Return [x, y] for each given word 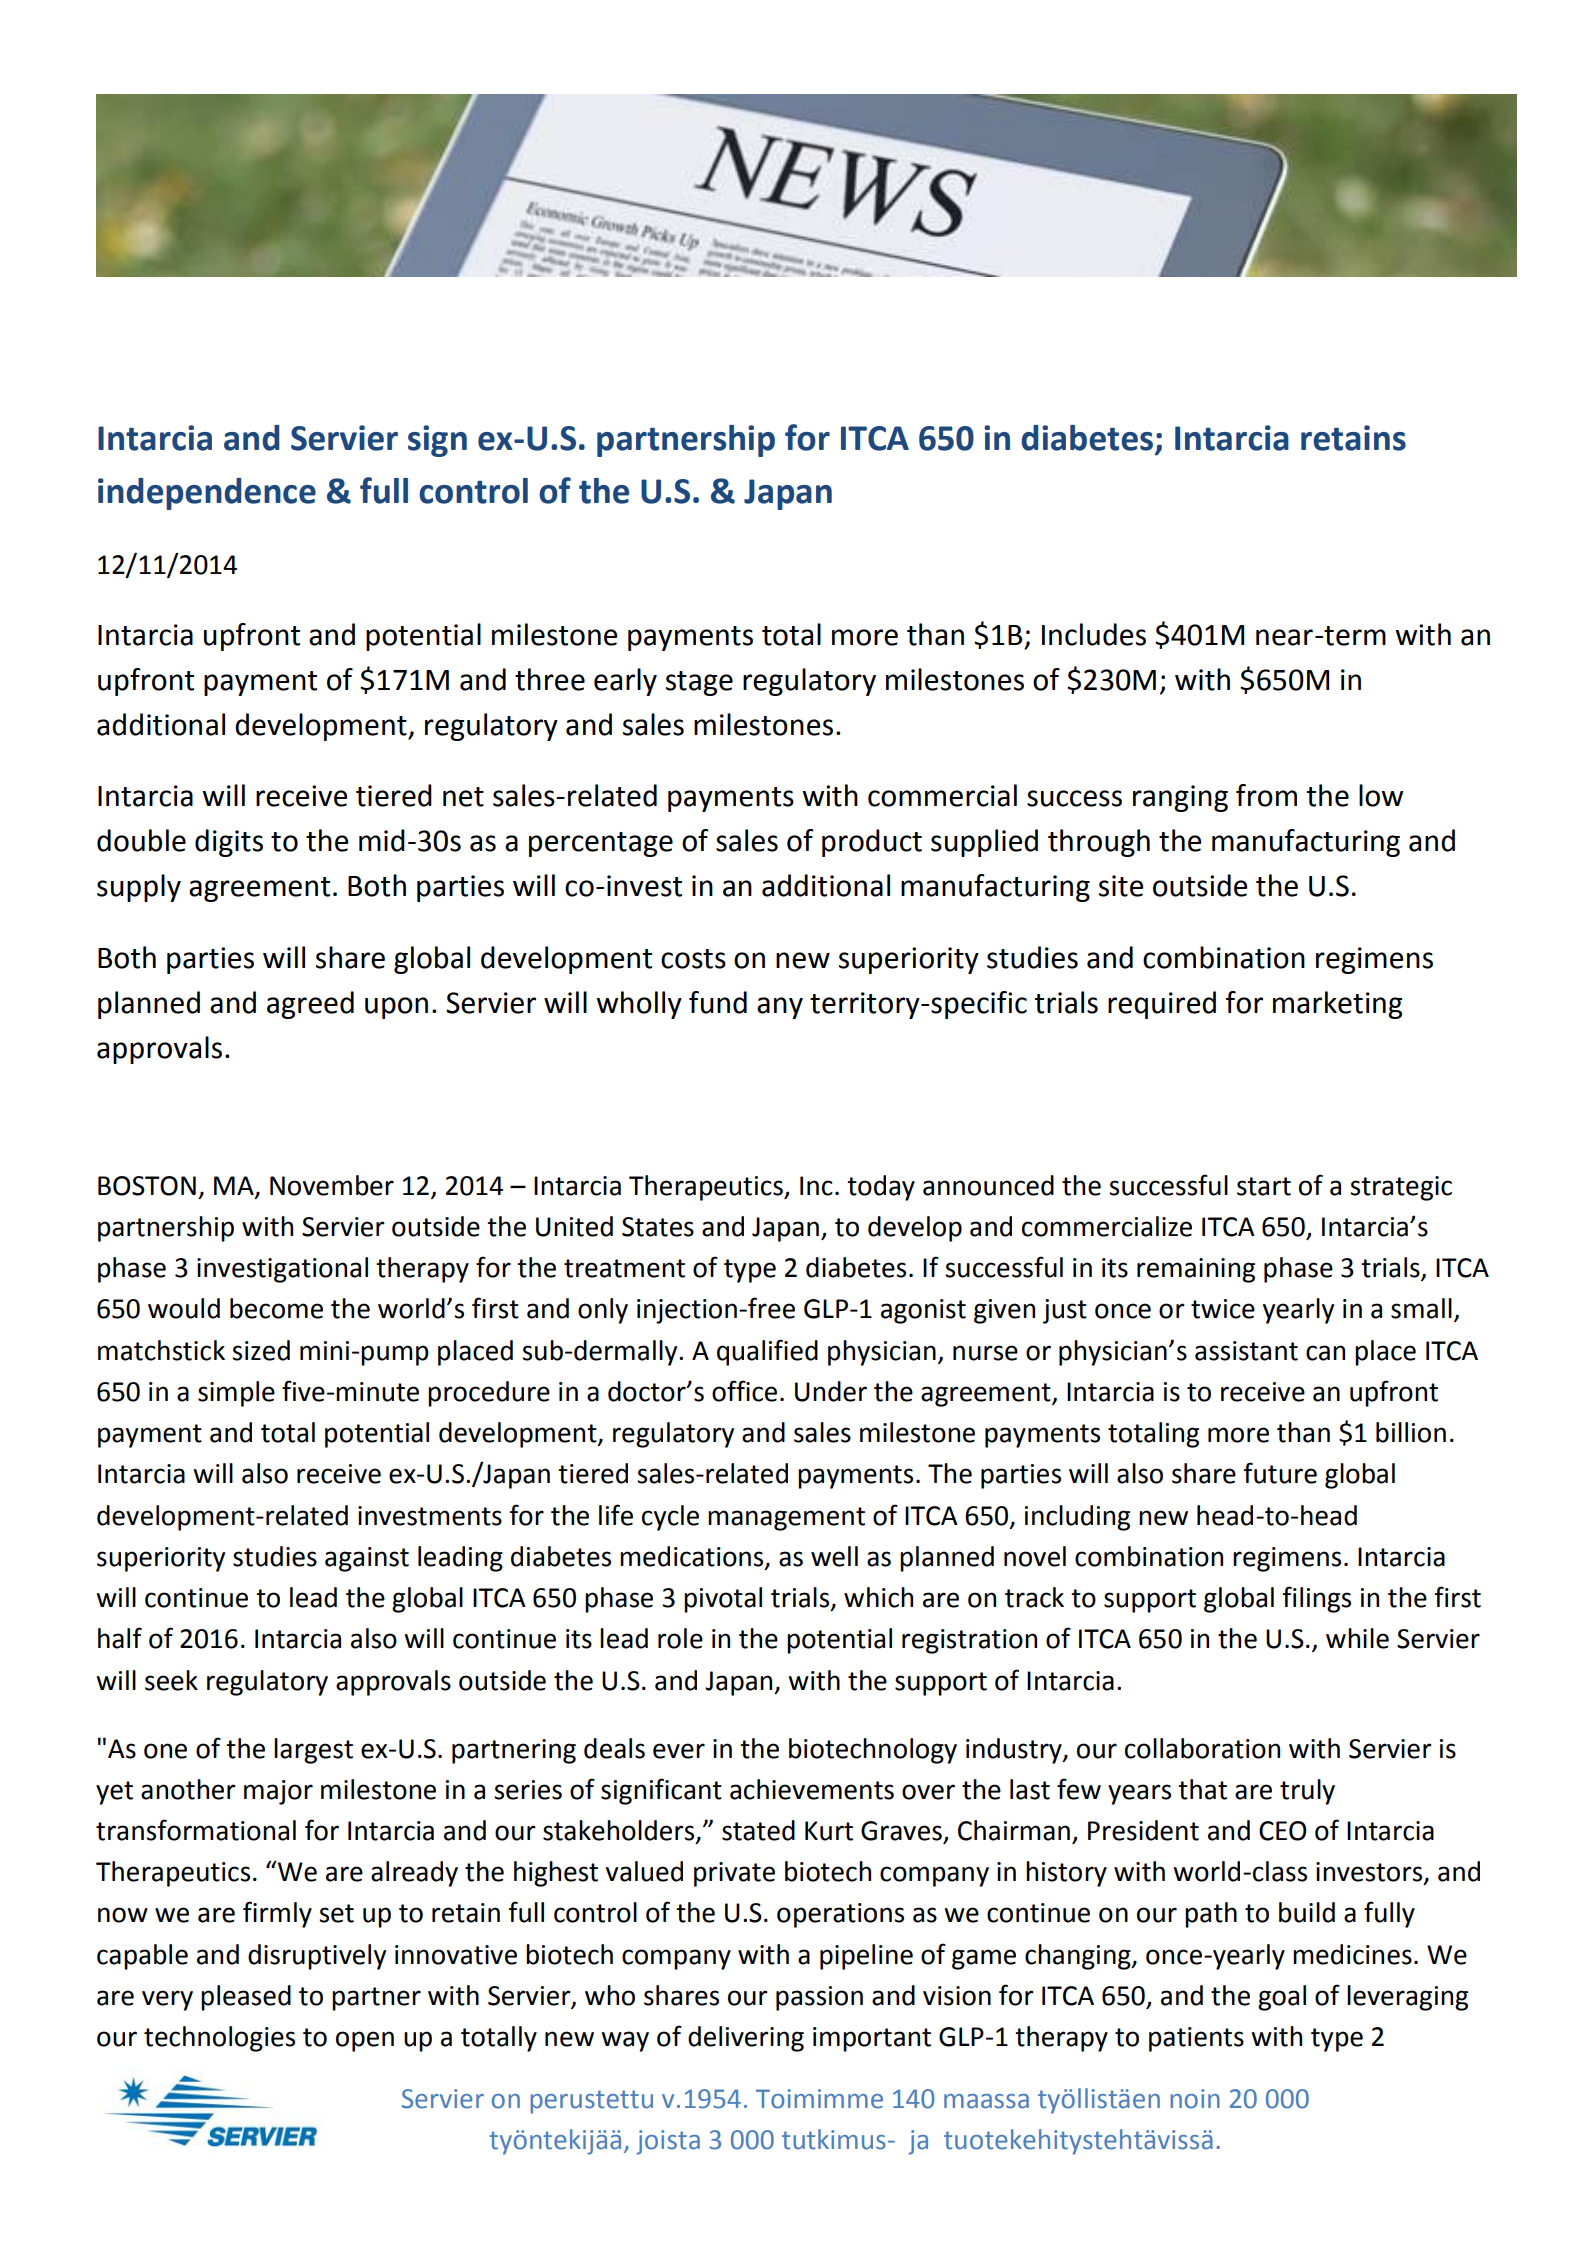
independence [207, 494]
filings [1316, 1599]
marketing [1338, 1005]
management [786, 1519]
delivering [746, 2039]
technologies [219, 2039]
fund [718, 1002]
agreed [310, 1005]
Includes [1094, 634]
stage [699, 683]
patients [1196, 2039]
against [367, 1559]
